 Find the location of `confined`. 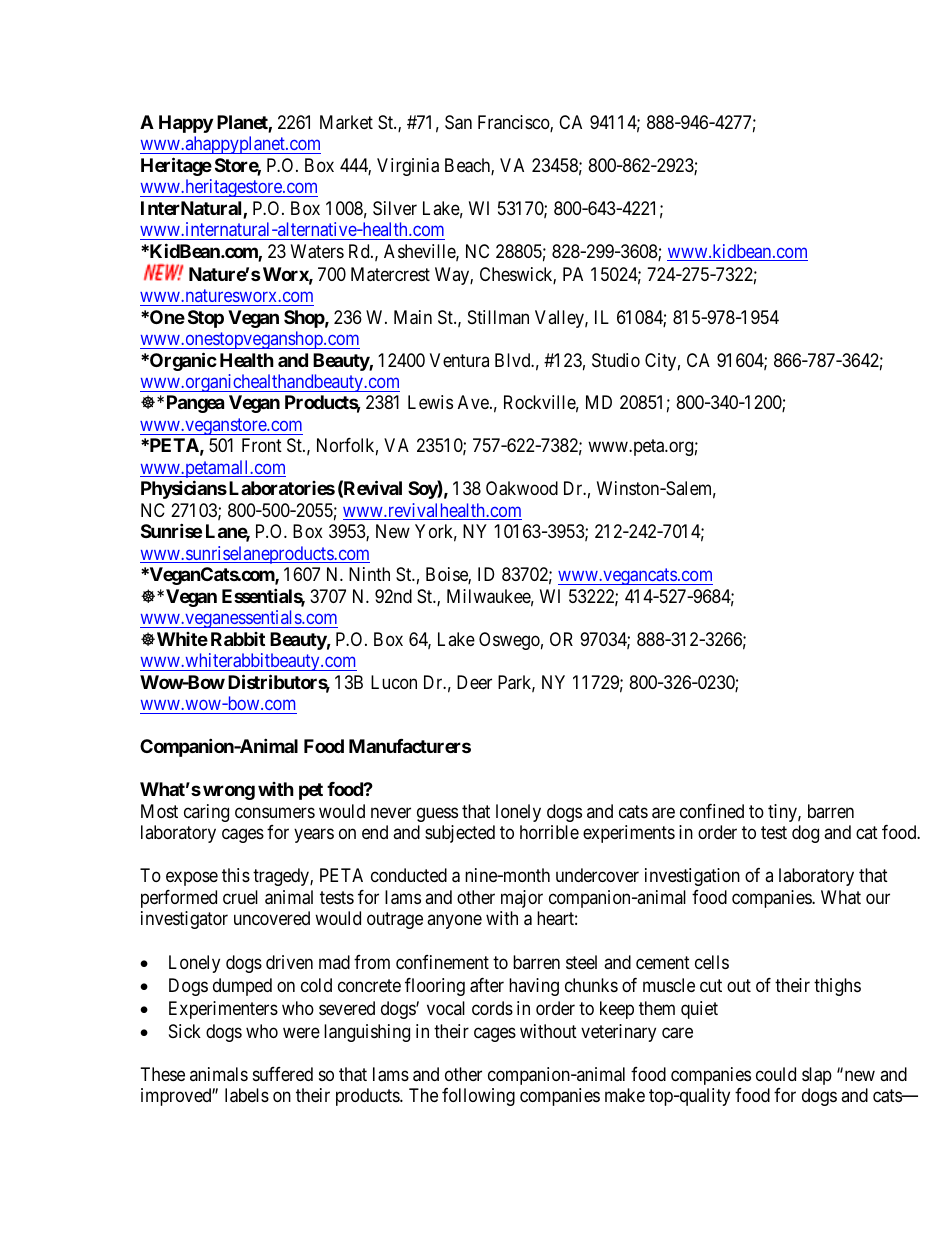

confined is located at coordinates (712, 811).
